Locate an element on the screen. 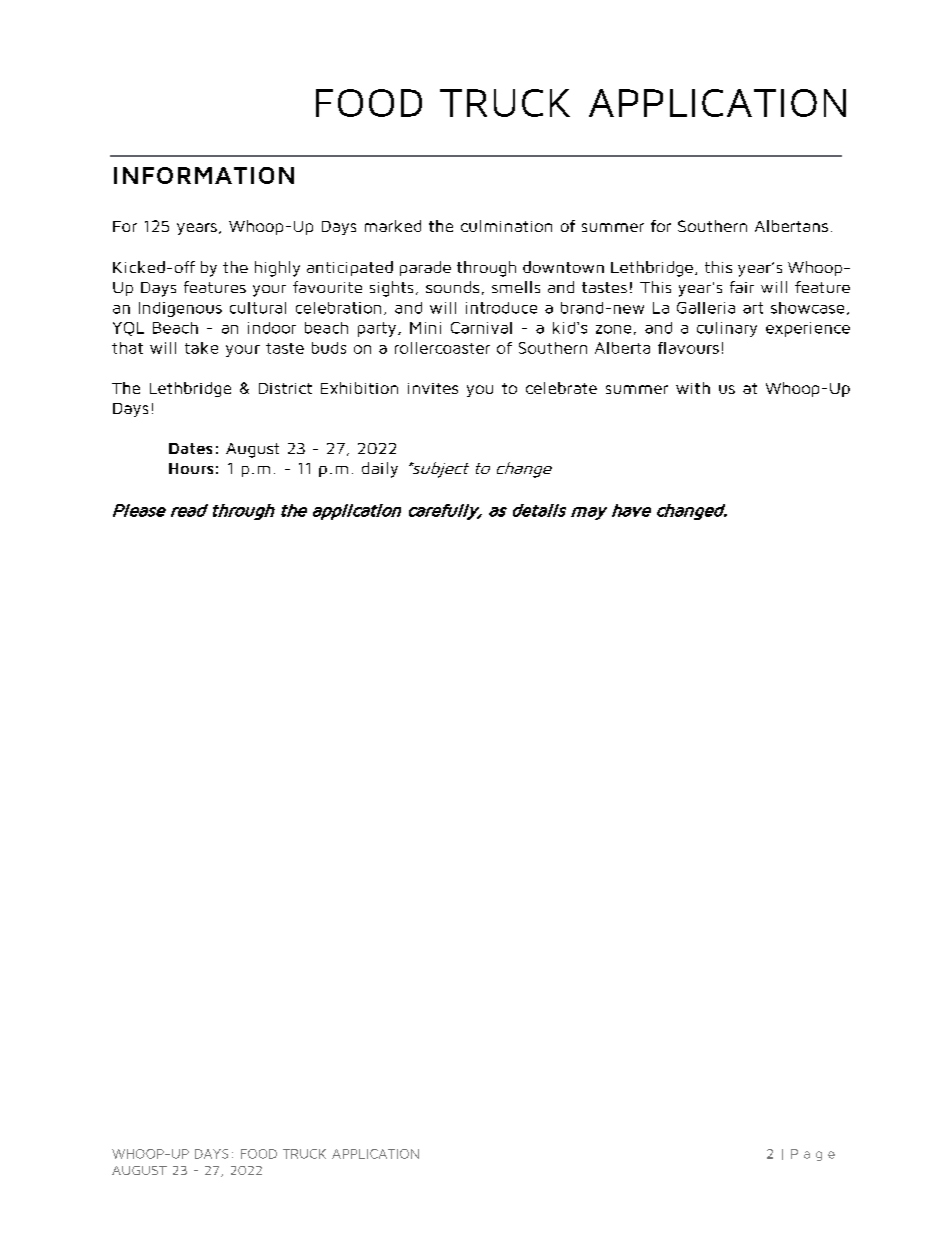 The height and width of the screenshot is (1233, 952). Dates is located at coordinates (190, 448).
